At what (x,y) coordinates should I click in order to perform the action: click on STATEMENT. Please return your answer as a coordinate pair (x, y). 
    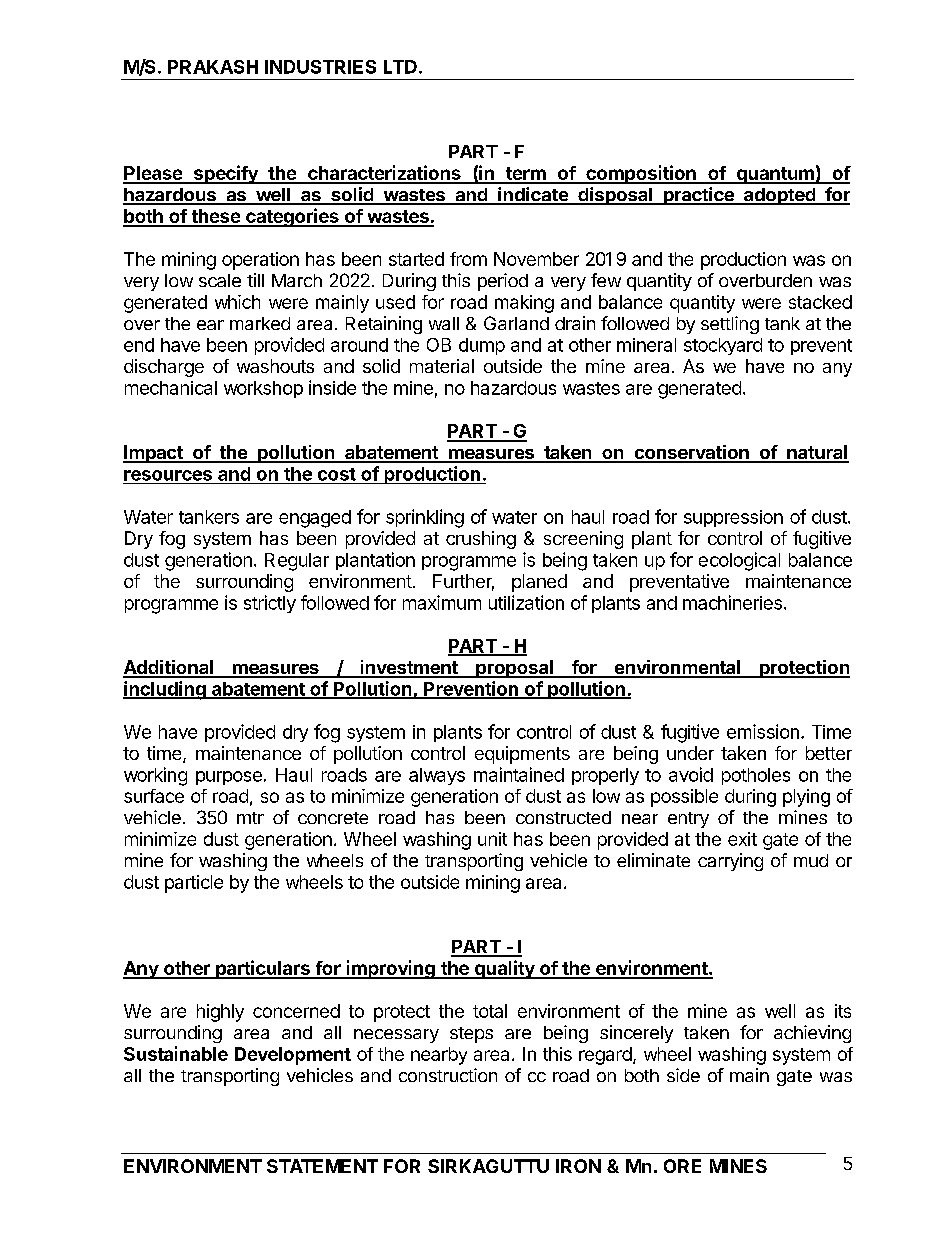
    Looking at the image, I should click on (322, 1166).
